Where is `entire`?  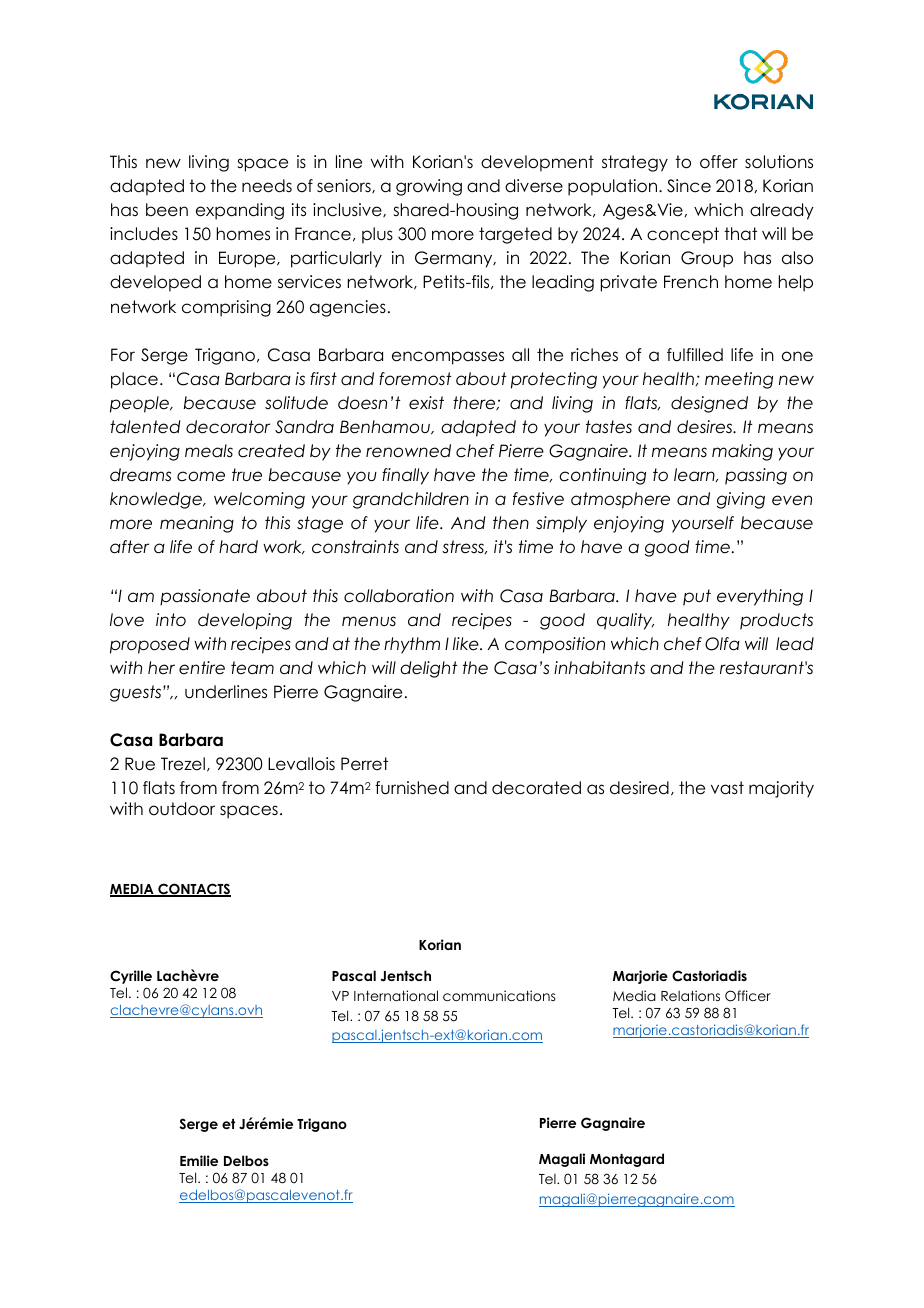 entire is located at coordinates (202, 668).
